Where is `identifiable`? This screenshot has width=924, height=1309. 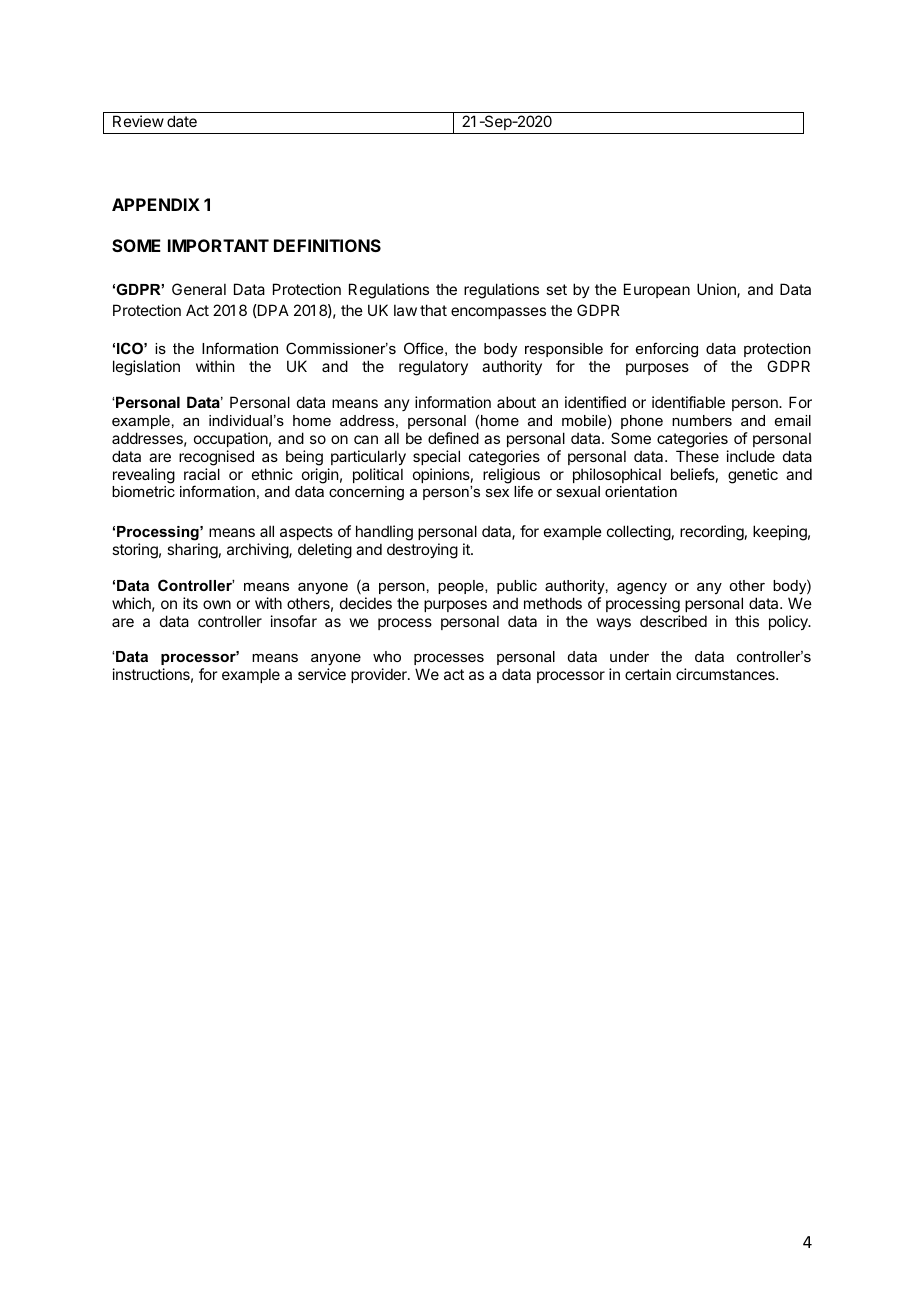 identifiable is located at coordinates (688, 402).
